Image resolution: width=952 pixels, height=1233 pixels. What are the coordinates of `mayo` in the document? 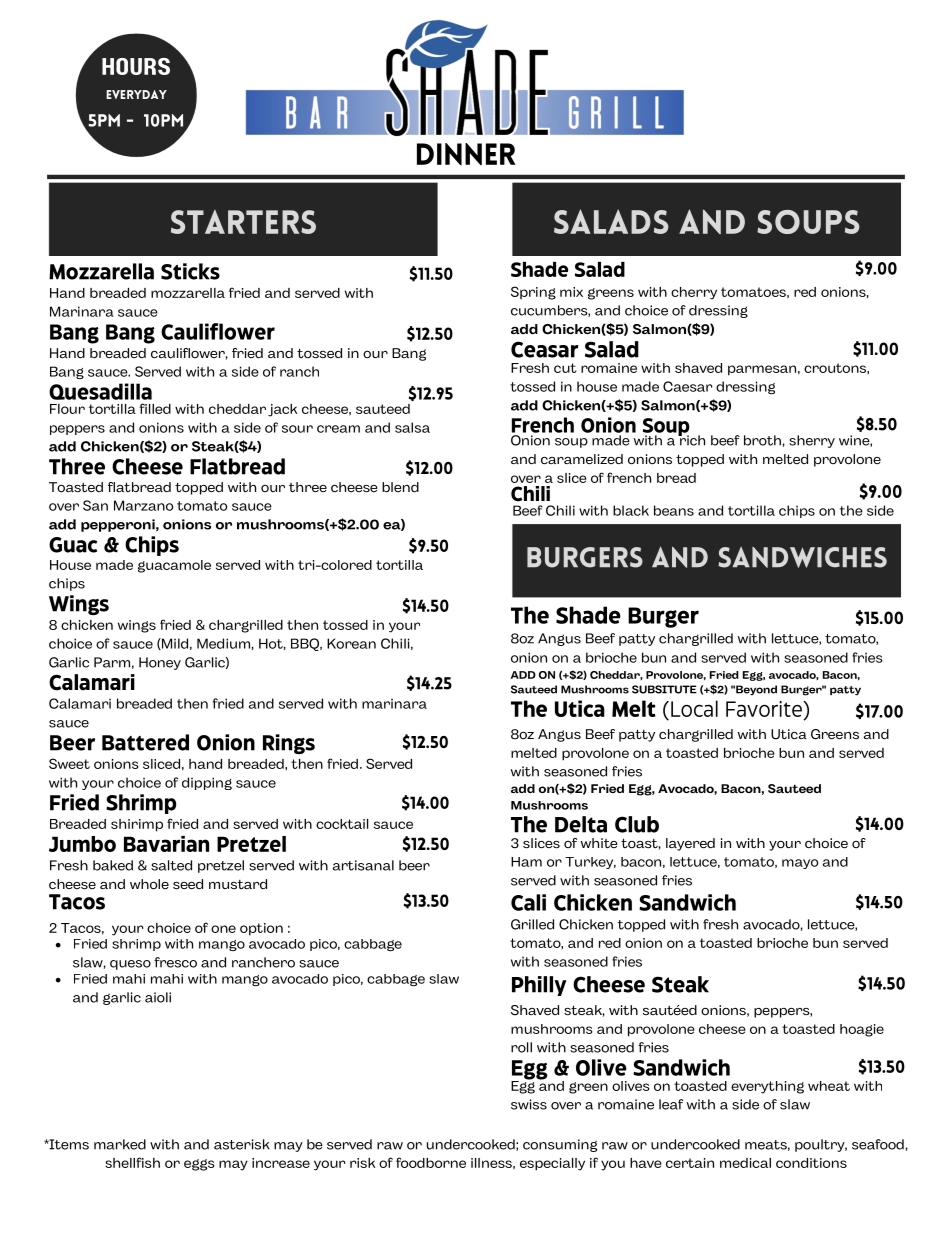 It's located at (800, 864).
